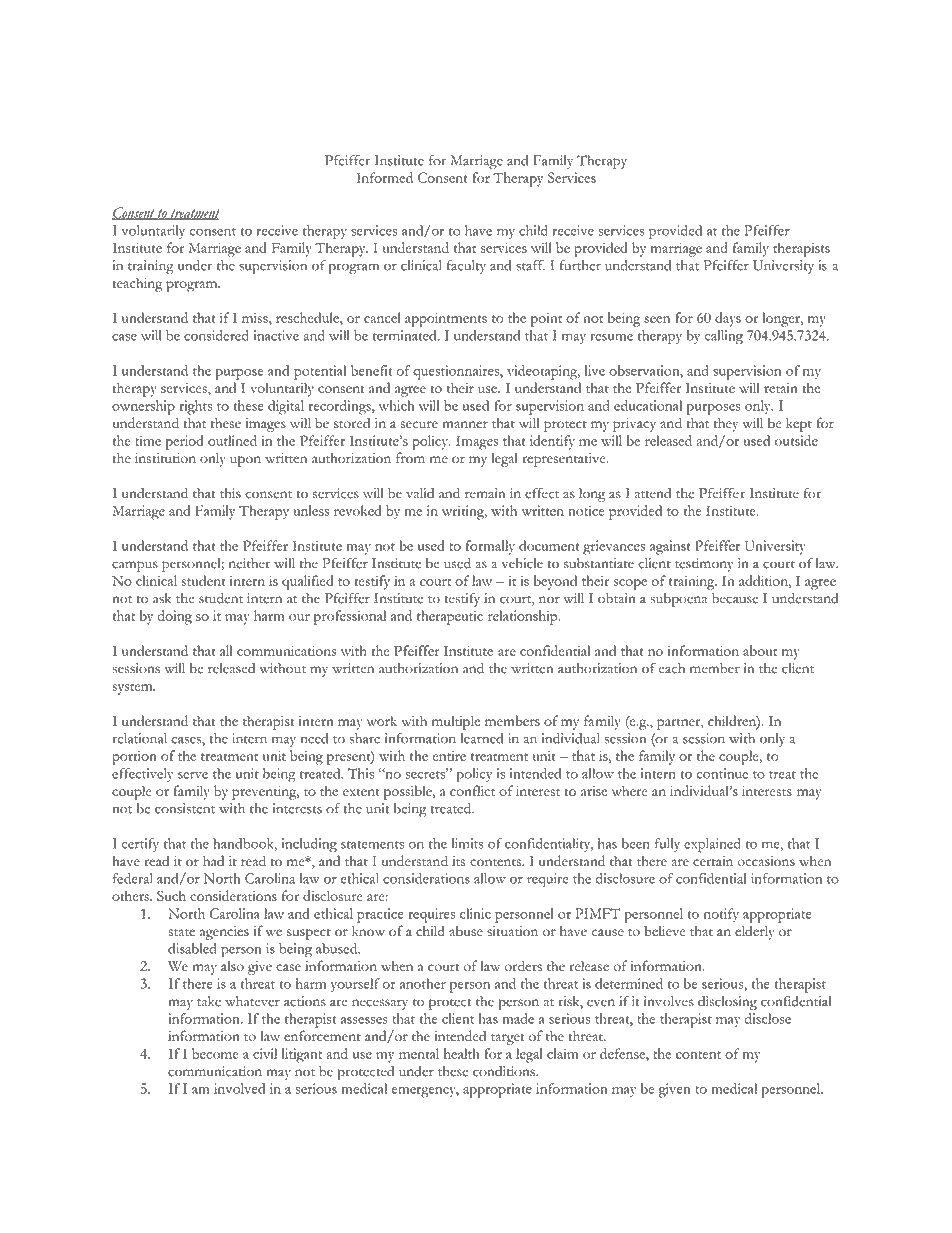  I want to click on serve, so click(193, 775).
